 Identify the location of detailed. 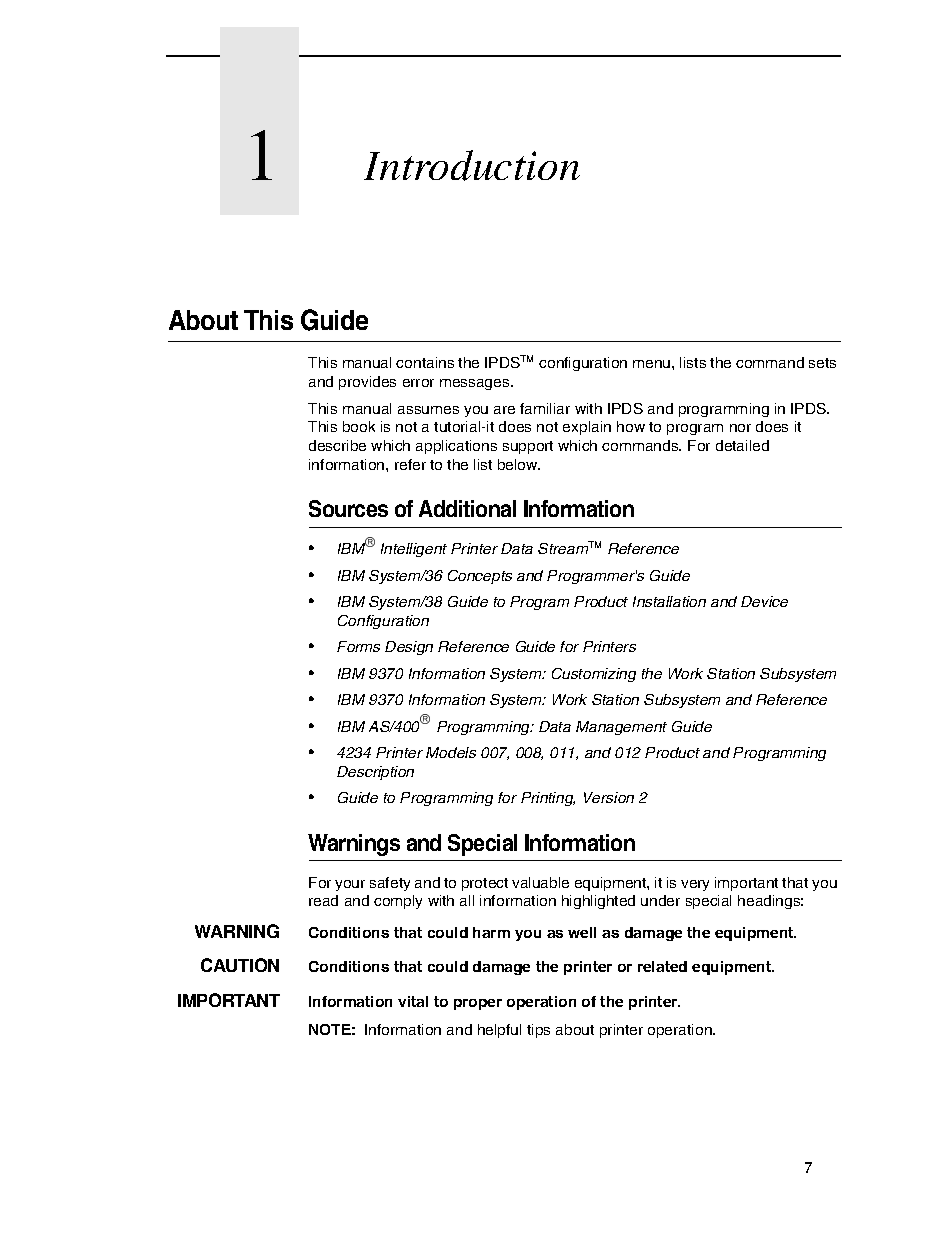
(742, 445).
